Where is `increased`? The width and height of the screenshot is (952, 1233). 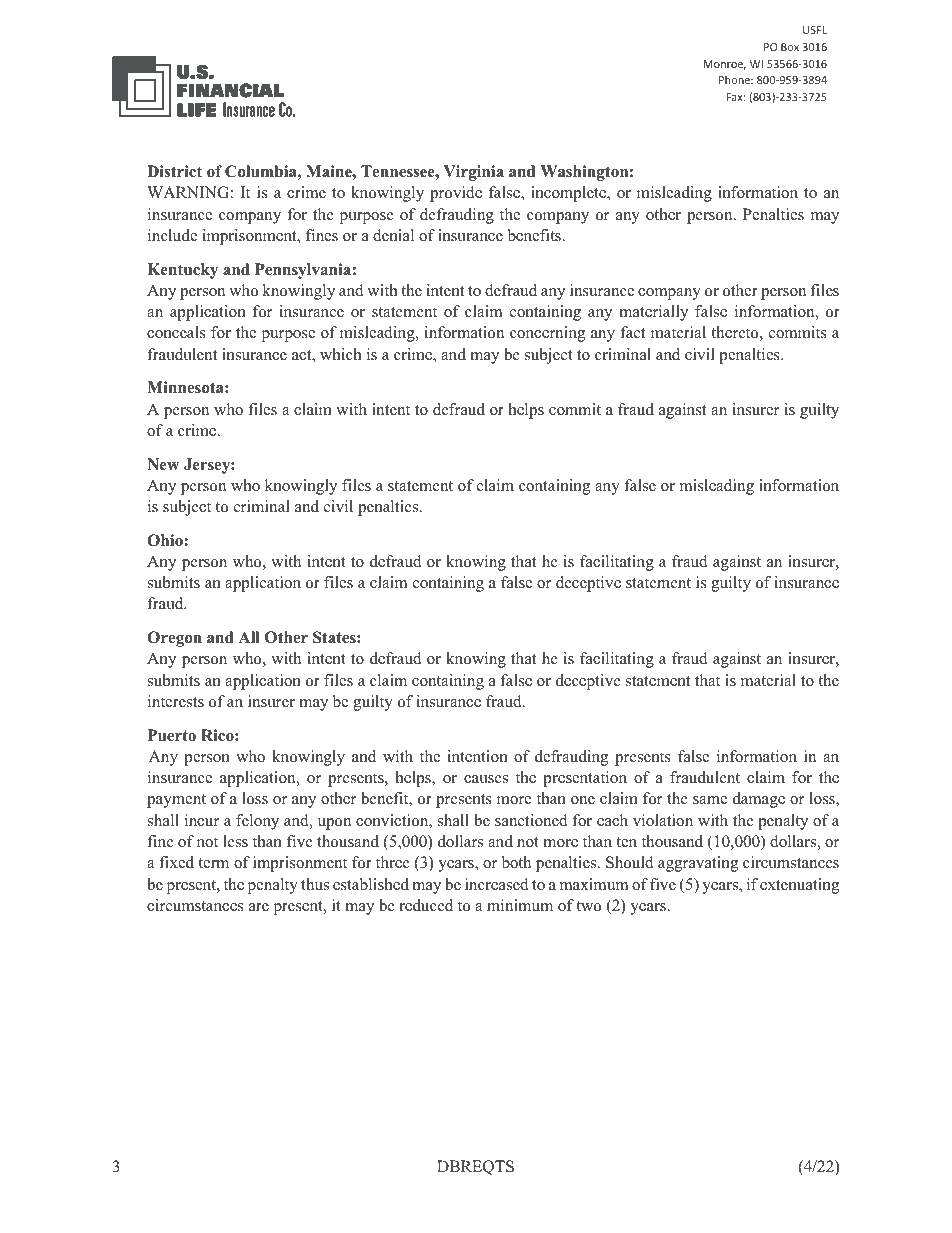
increased is located at coordinates (497, 884).
